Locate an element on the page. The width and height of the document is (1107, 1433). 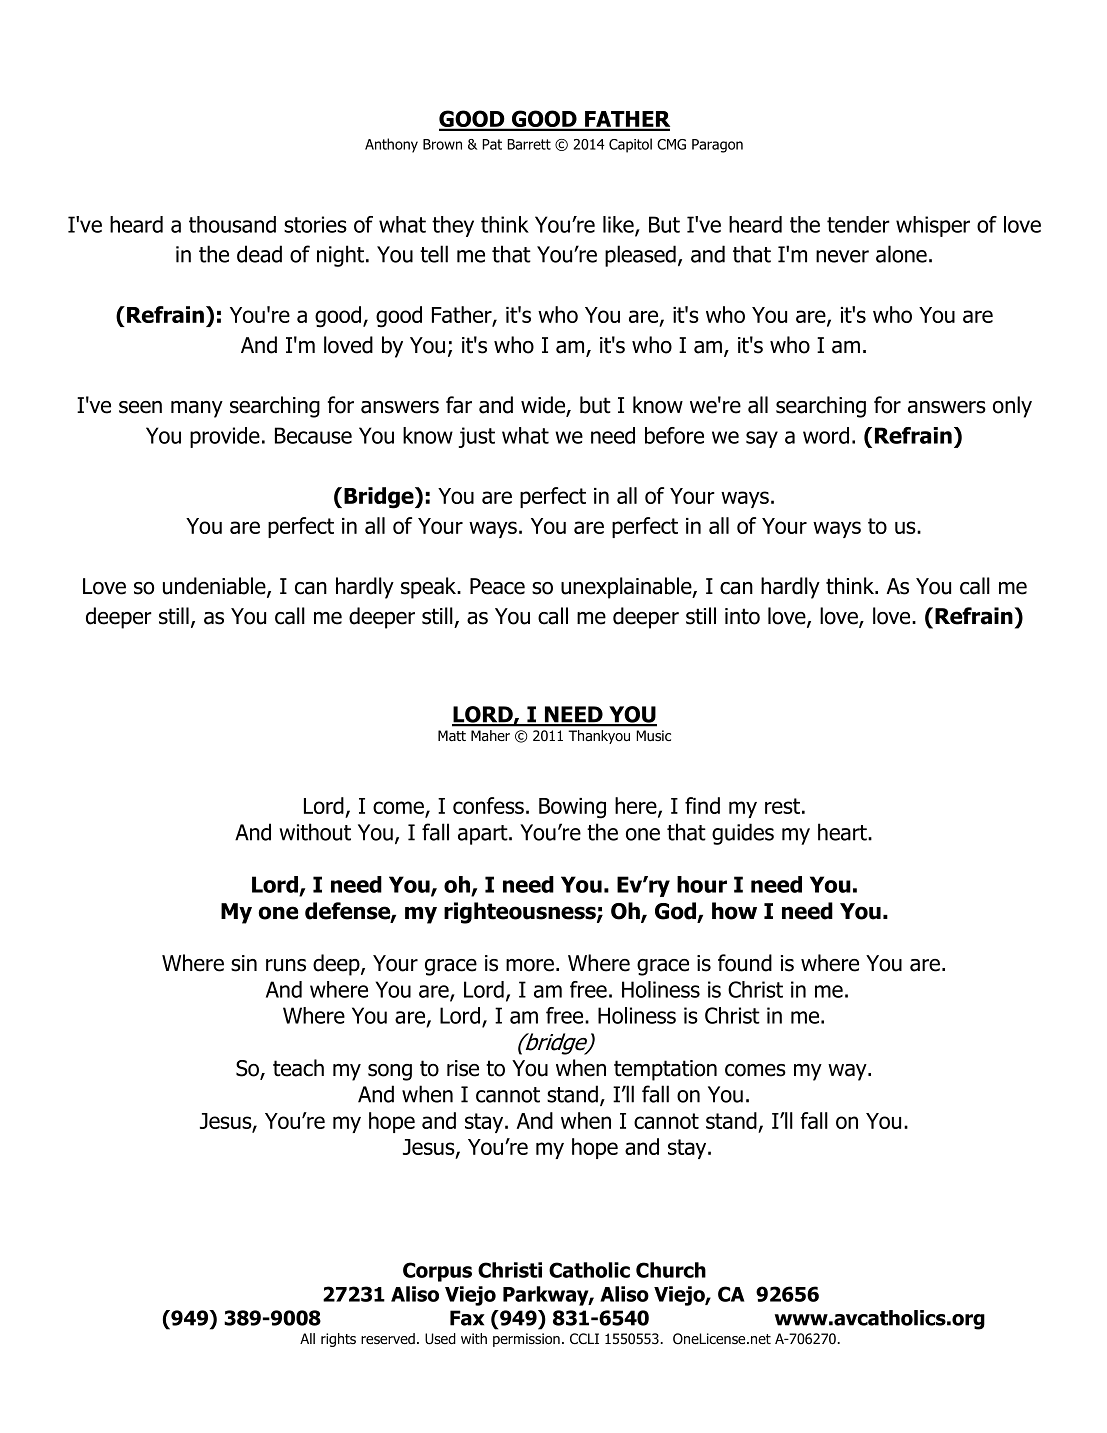
undeniable is located at coordinates (215, 587).
